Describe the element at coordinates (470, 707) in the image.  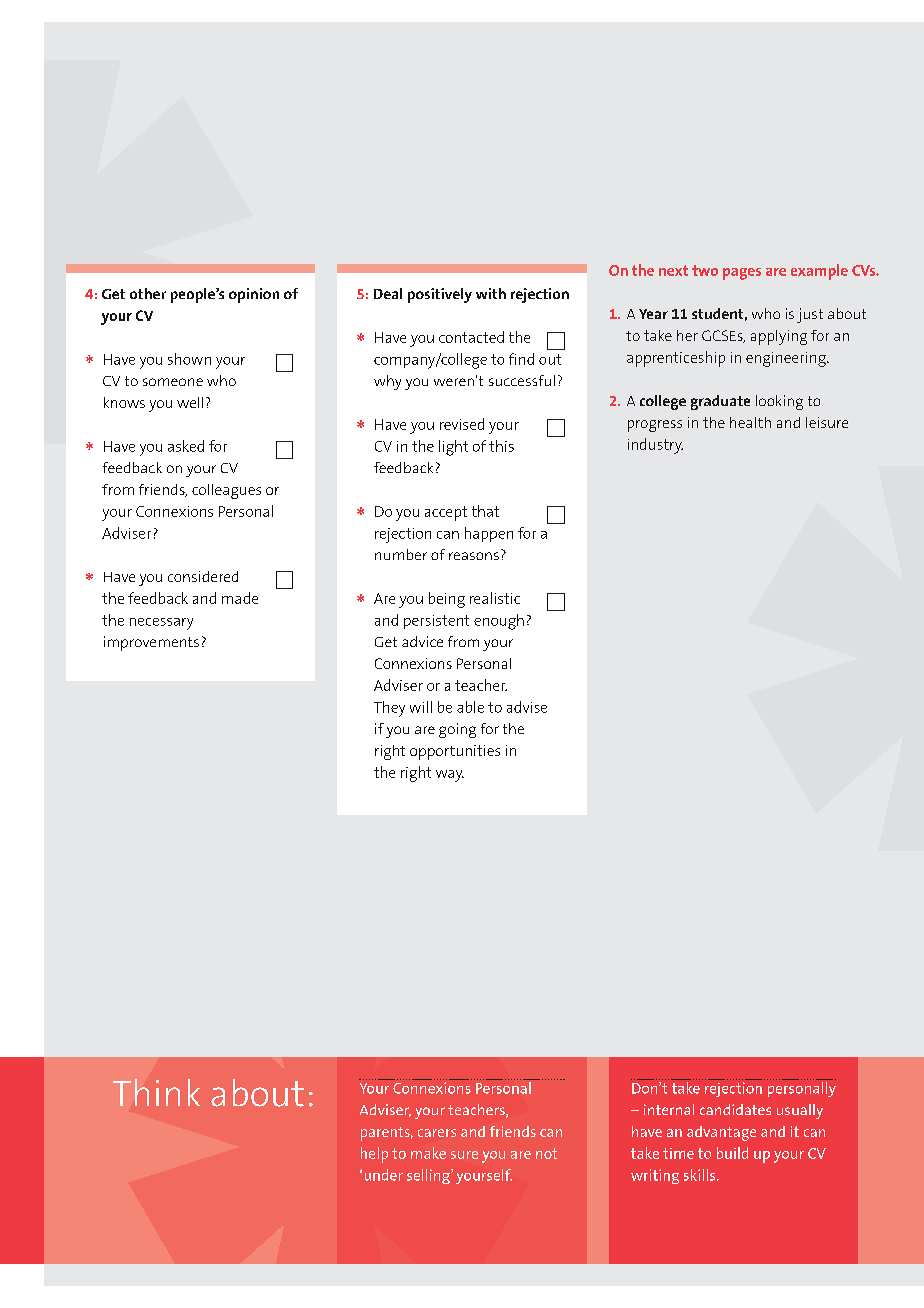
I see `able` at that location.
